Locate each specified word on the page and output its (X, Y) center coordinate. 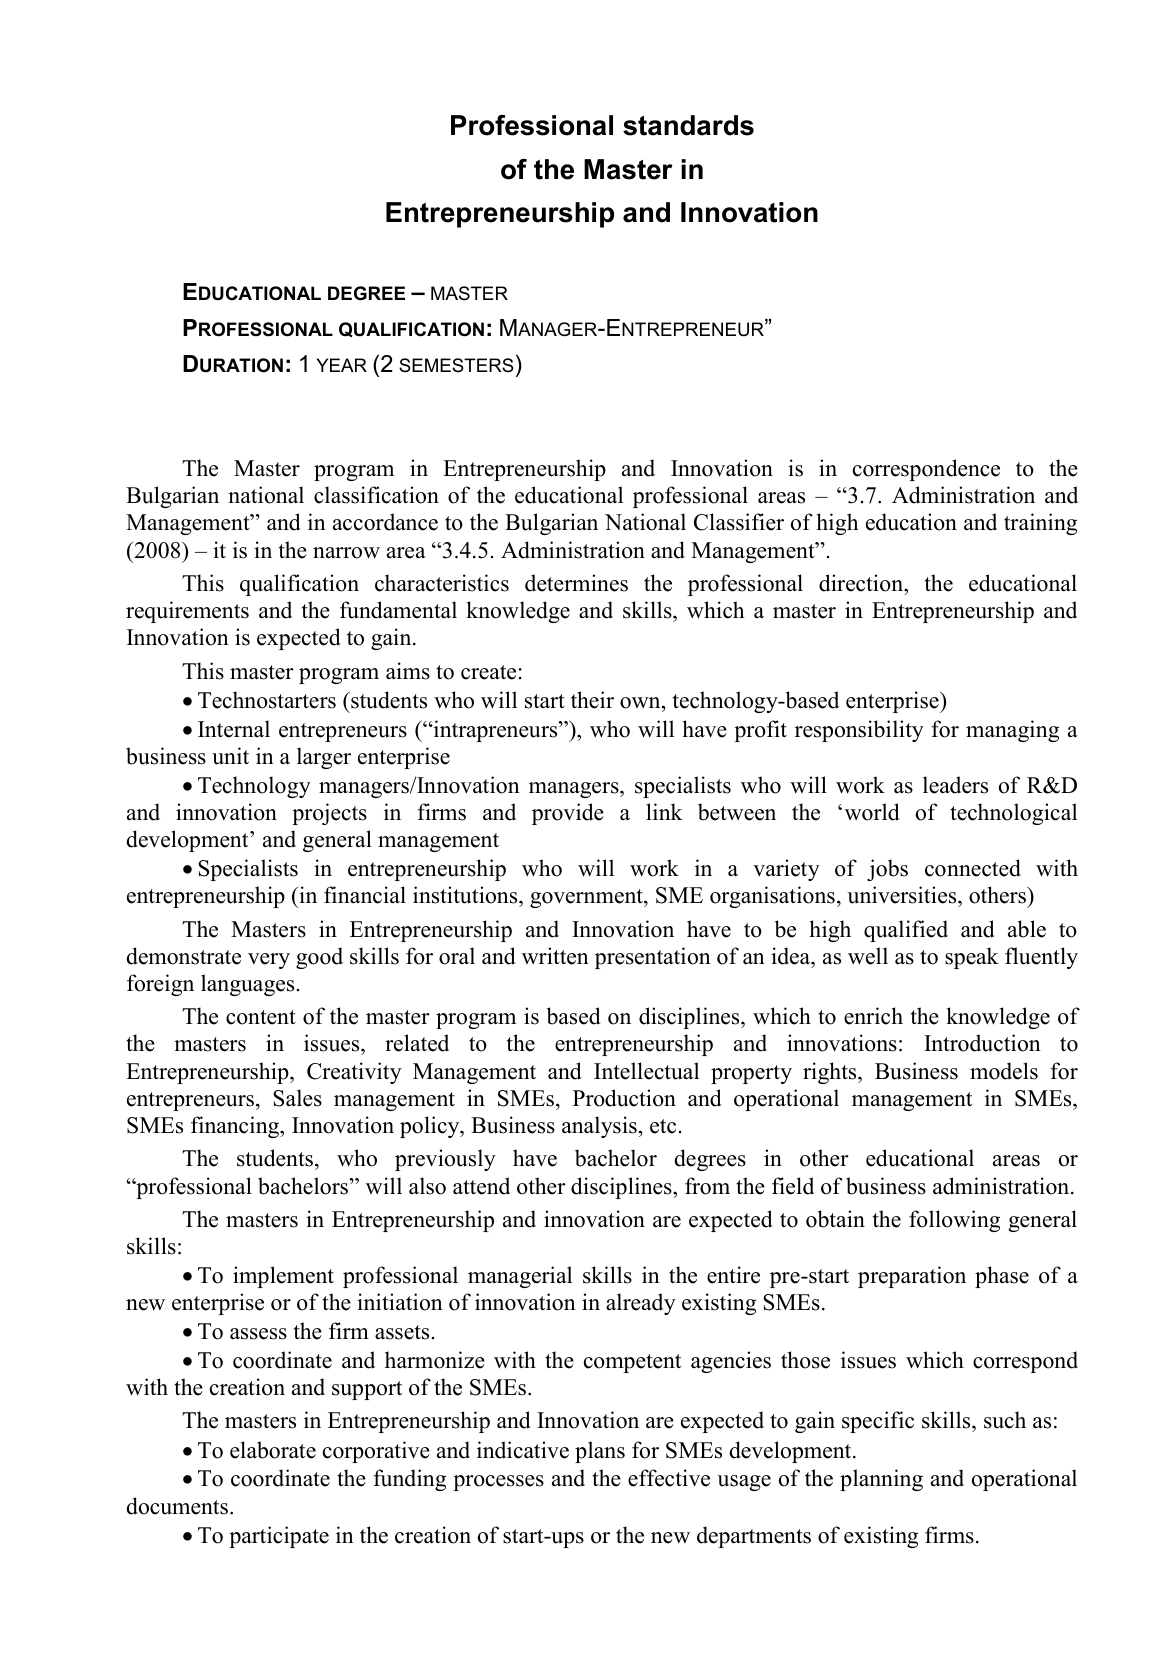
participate (279, 1537)
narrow (346, 553)
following (954, 1221)
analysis (599, 1127)
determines (576, 583)
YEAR (341, 365)
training (1040, 524)
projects (329, 814)
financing (236, 1127)
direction (862, 583)
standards (688, 125)
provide (568, 814)
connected (973, 868)
